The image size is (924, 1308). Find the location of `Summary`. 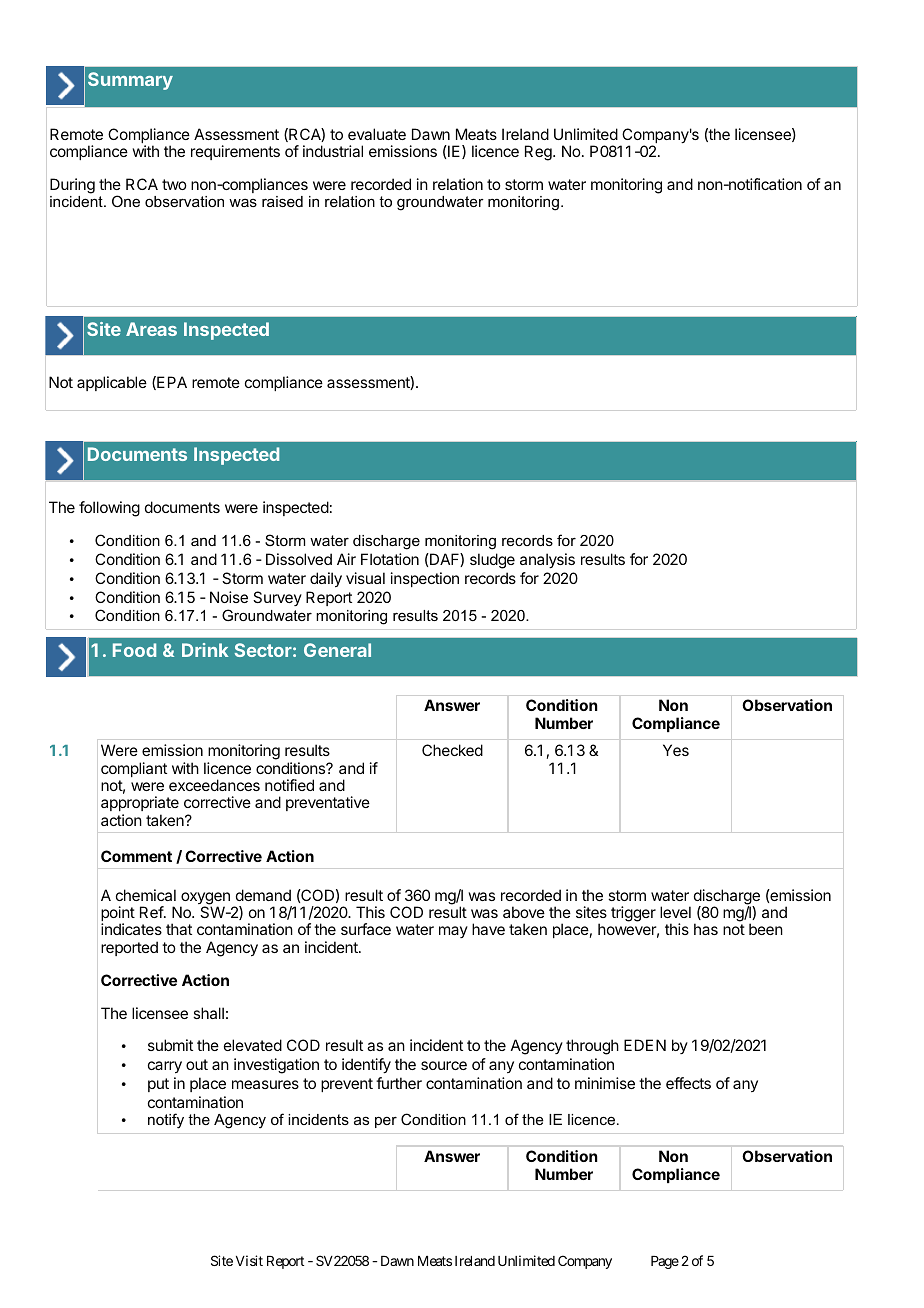

Summary is located at coordinates (130, 81).
